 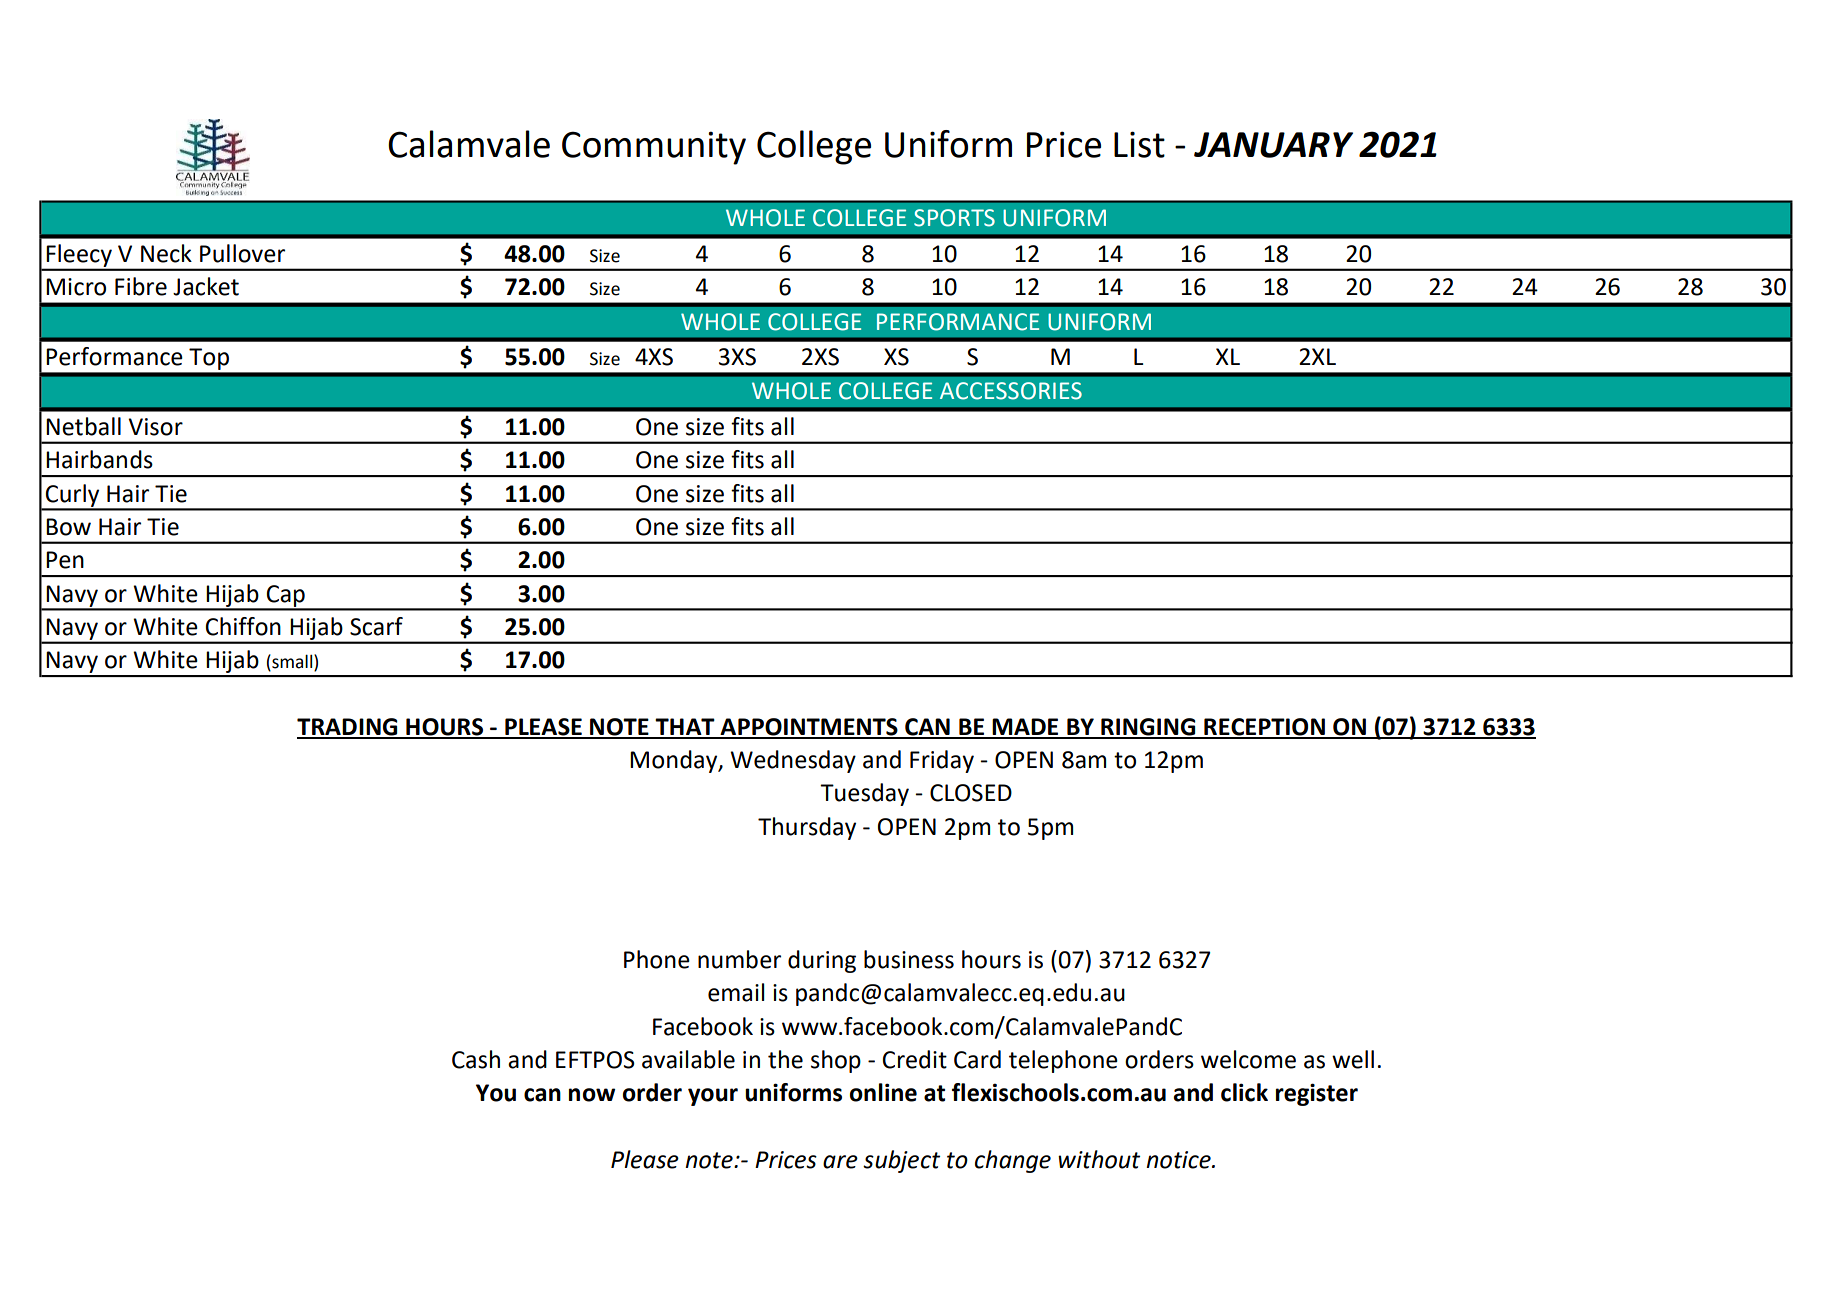 What do you see at coordinates (592, 1095) in the screenshot?
I see `now` at bounding box center [592, 1095].
